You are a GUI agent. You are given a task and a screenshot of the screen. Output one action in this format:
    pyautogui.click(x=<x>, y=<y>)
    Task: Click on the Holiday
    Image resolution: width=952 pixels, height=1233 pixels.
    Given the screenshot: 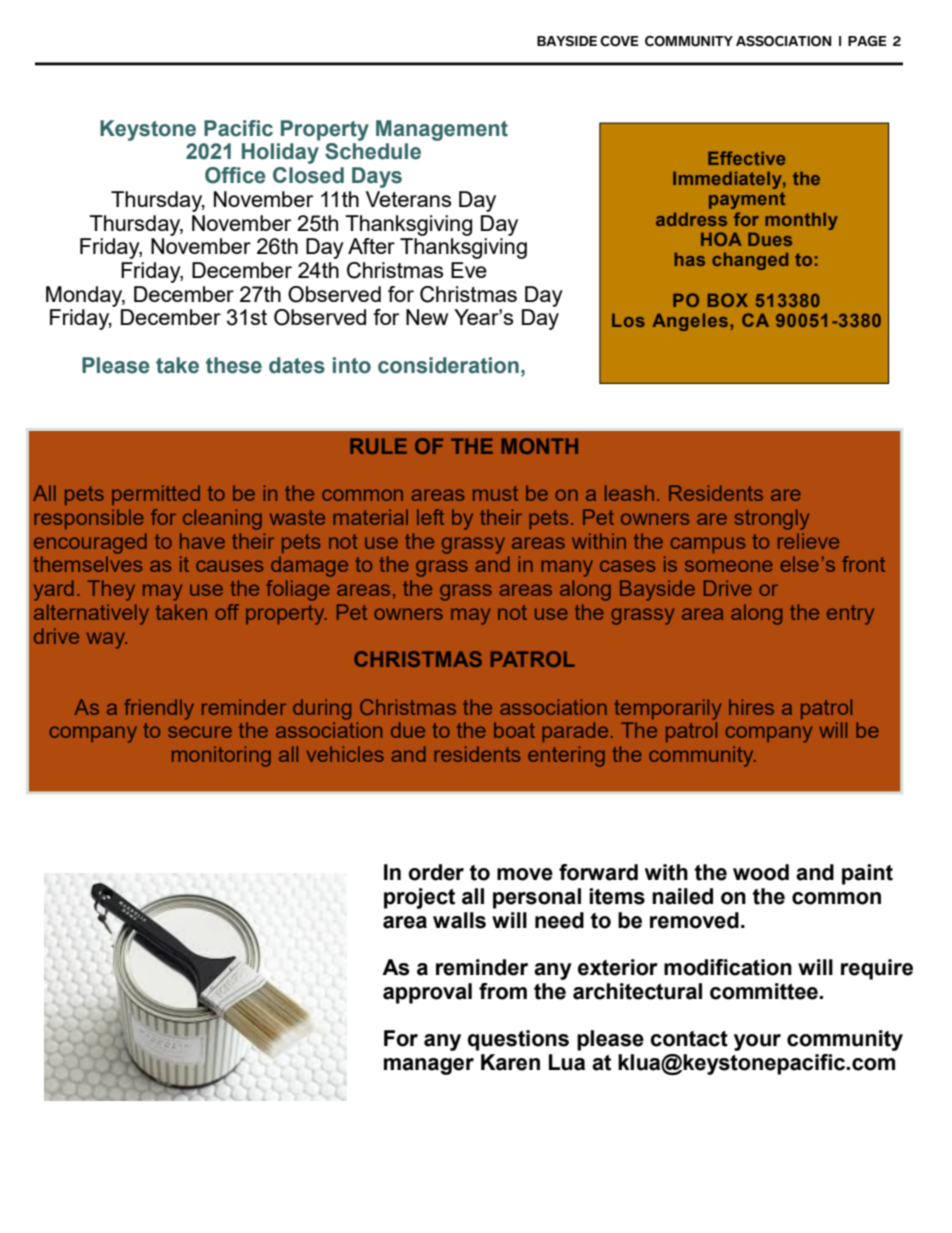 What is the action you would take?
    pyautogui.click(x=280, y=153)
